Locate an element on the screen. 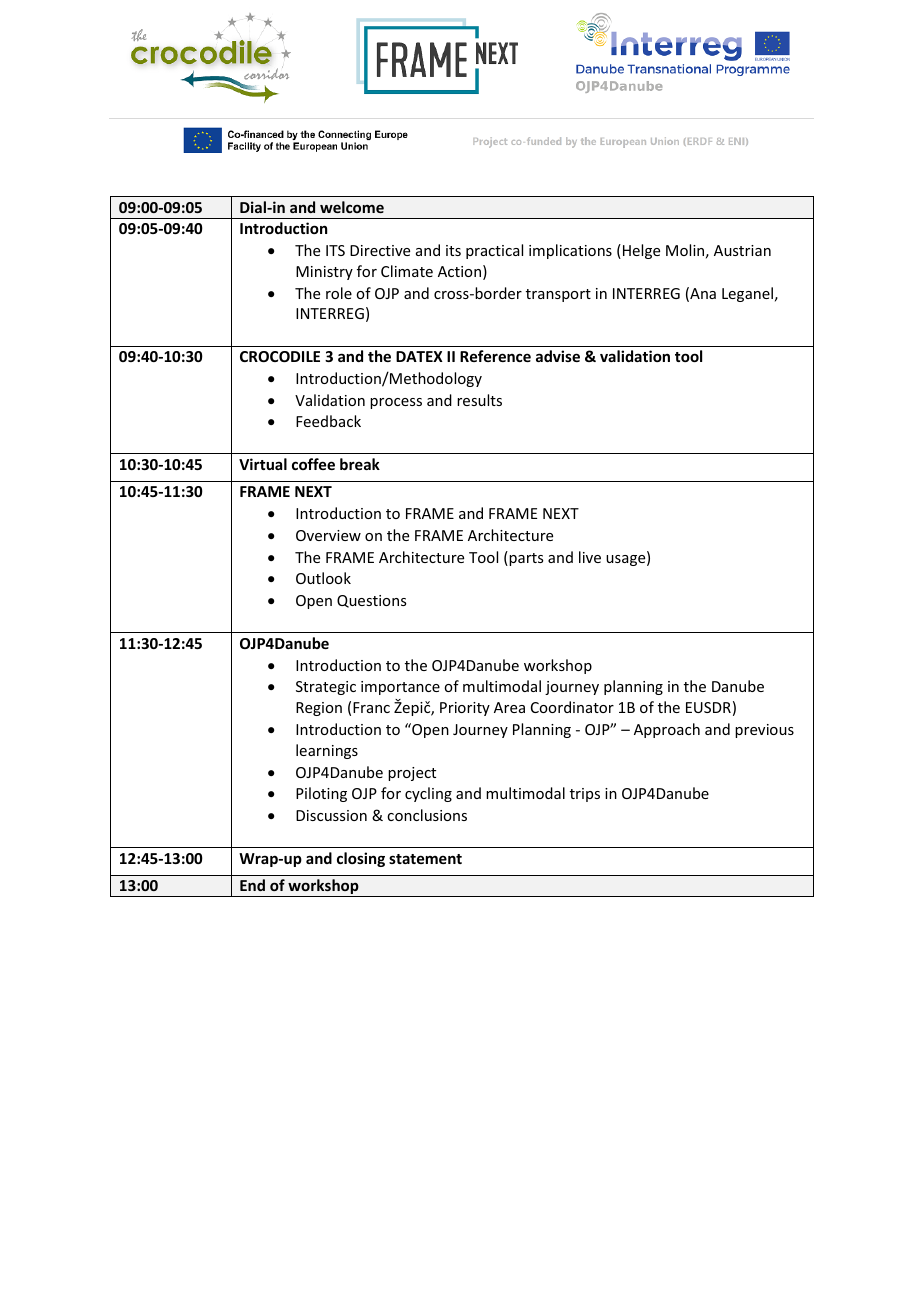 This screenshot has width=924, height=1308. welcome is located at coordinates (352, 207).
